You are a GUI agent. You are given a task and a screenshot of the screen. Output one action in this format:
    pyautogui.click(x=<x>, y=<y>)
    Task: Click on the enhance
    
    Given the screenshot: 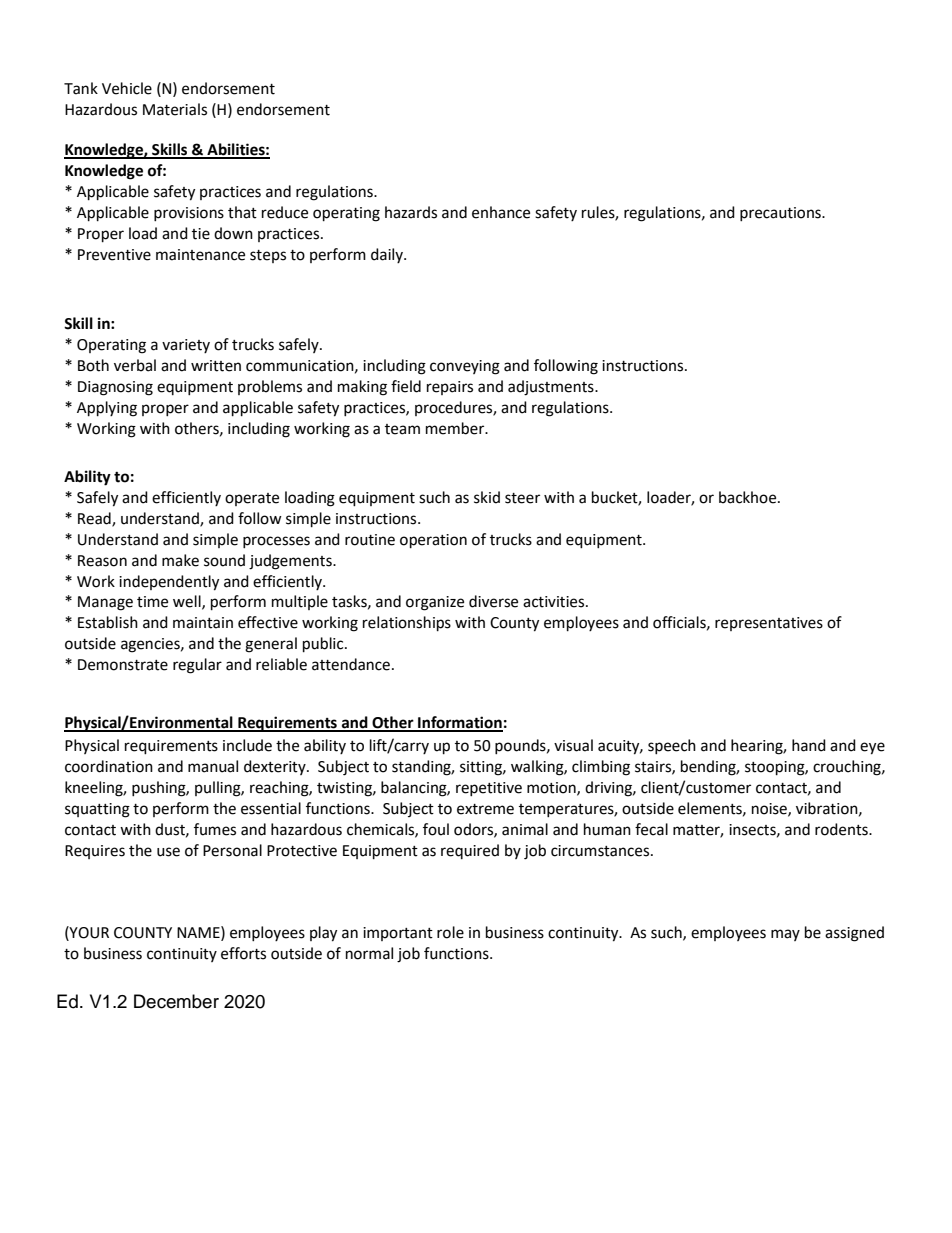 What is the action you would take?
    pyautogui.click(x=501, y=212)
